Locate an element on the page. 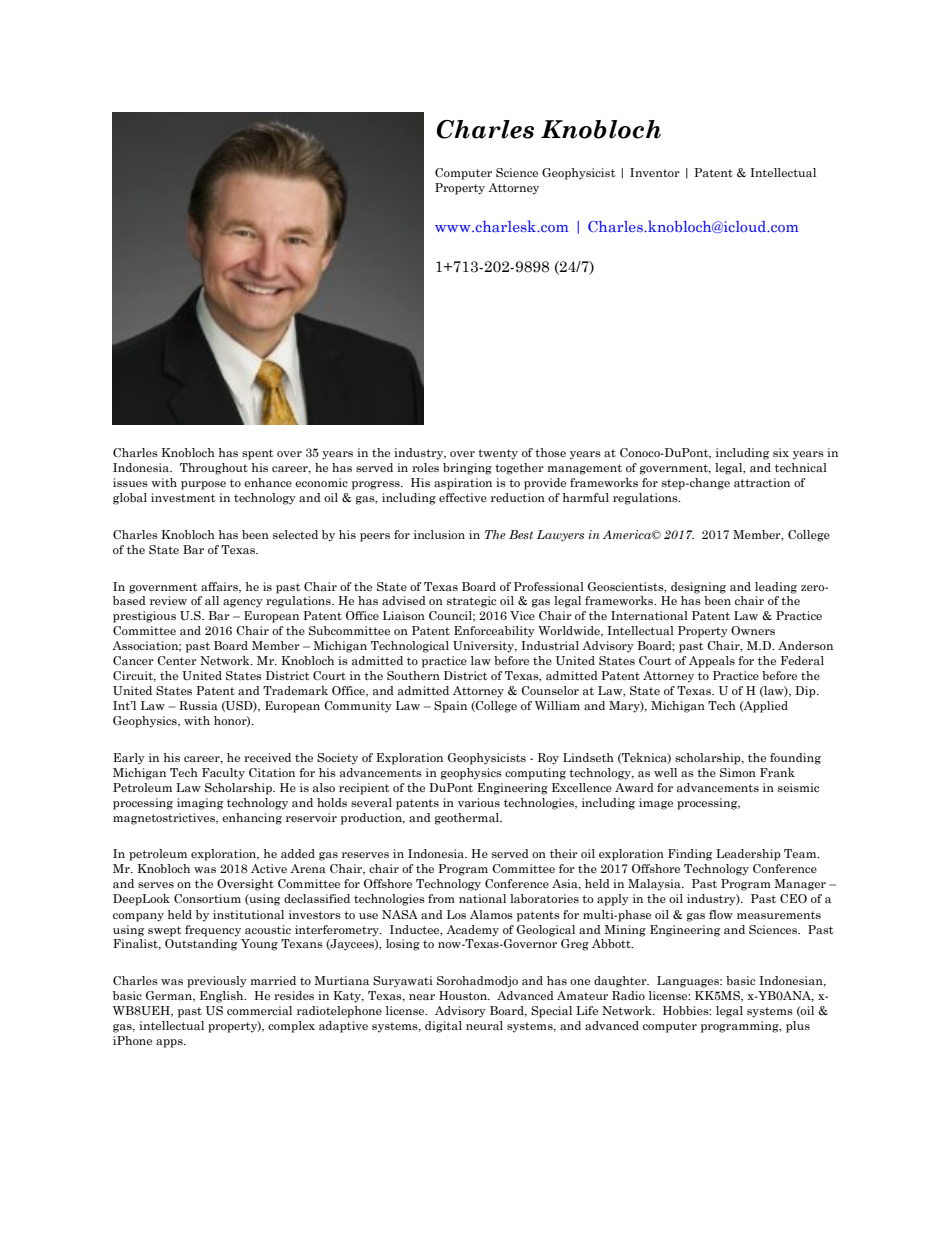  English is located at coordinates (223, 997).
